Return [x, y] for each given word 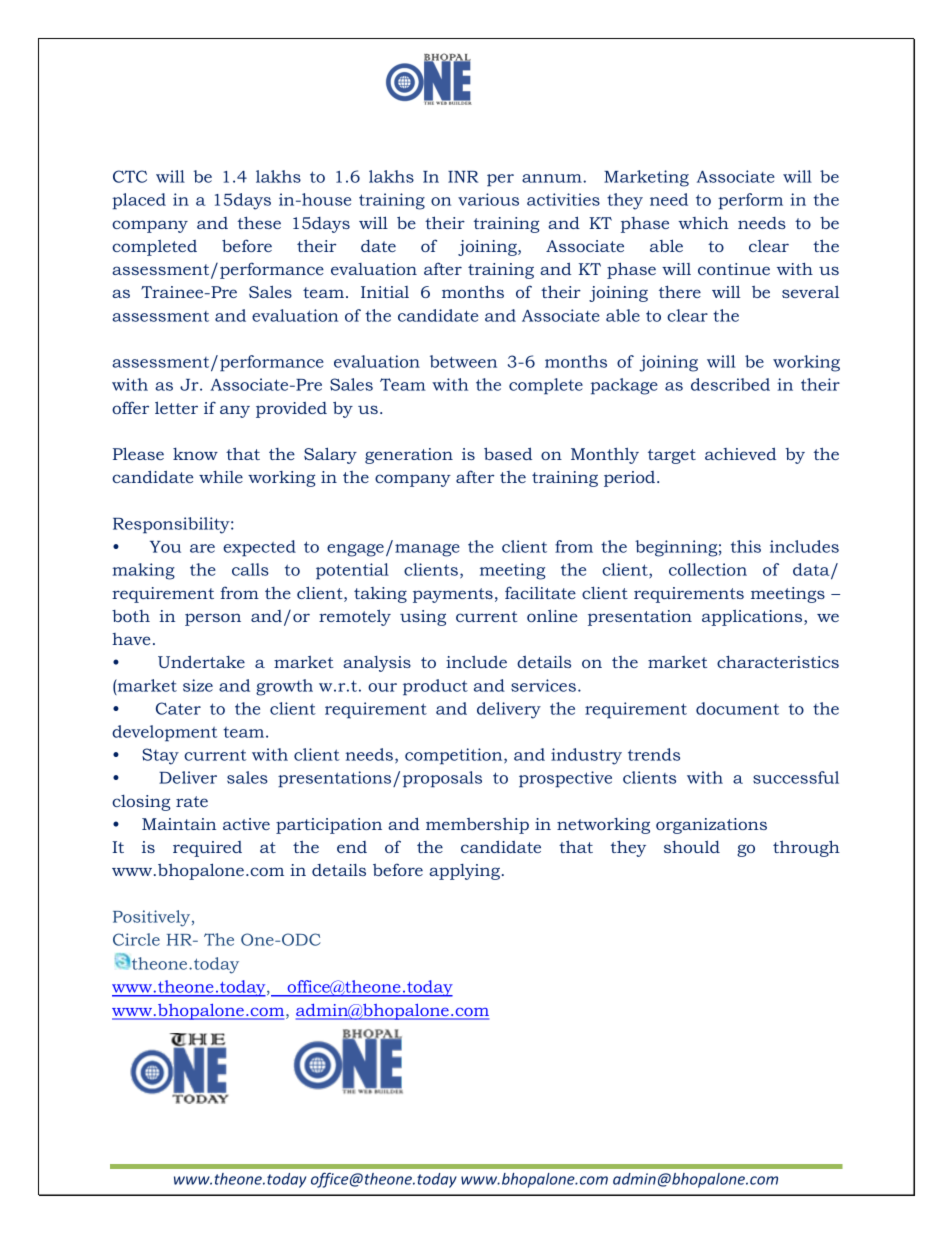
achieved [740, 453]
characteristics [778, 661]
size [198, 685]
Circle [136, 939]
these [259, 222]
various [488, 199]
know [195, 454]
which [703, 222]
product [435, 687]
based [508, 453]
